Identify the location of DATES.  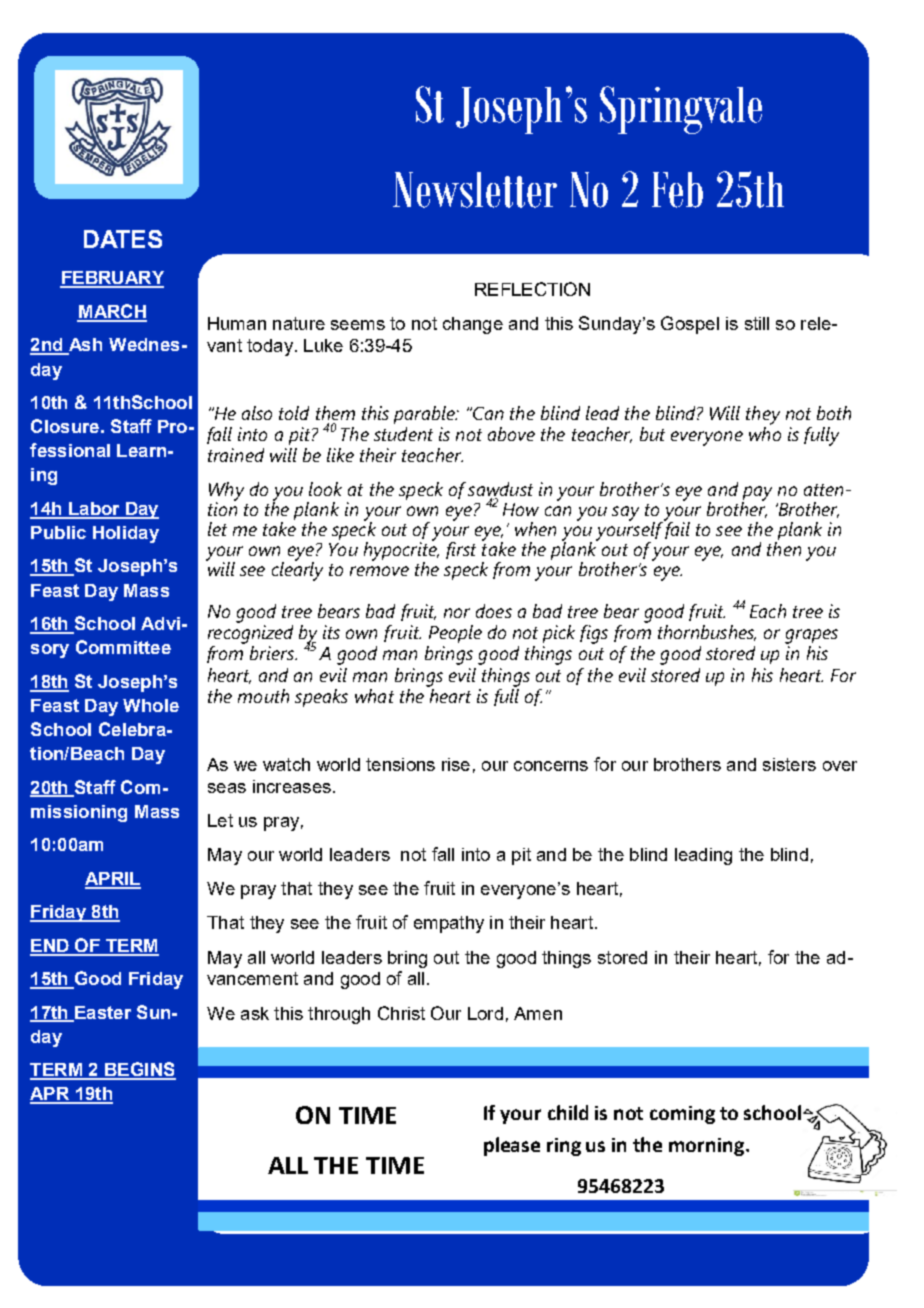
(123, 239).
